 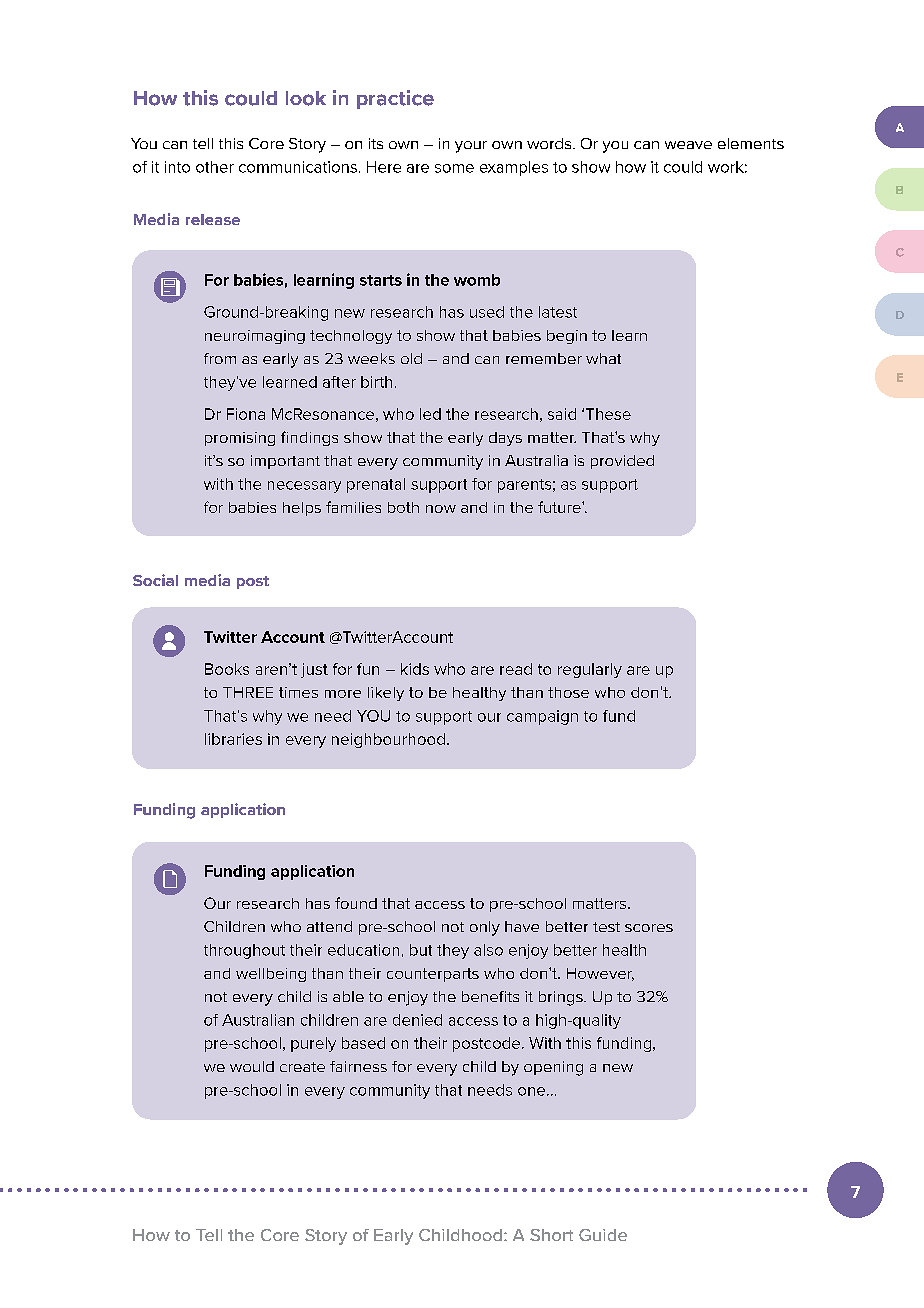 I want to click on weave, so click(x=688, y=145).
